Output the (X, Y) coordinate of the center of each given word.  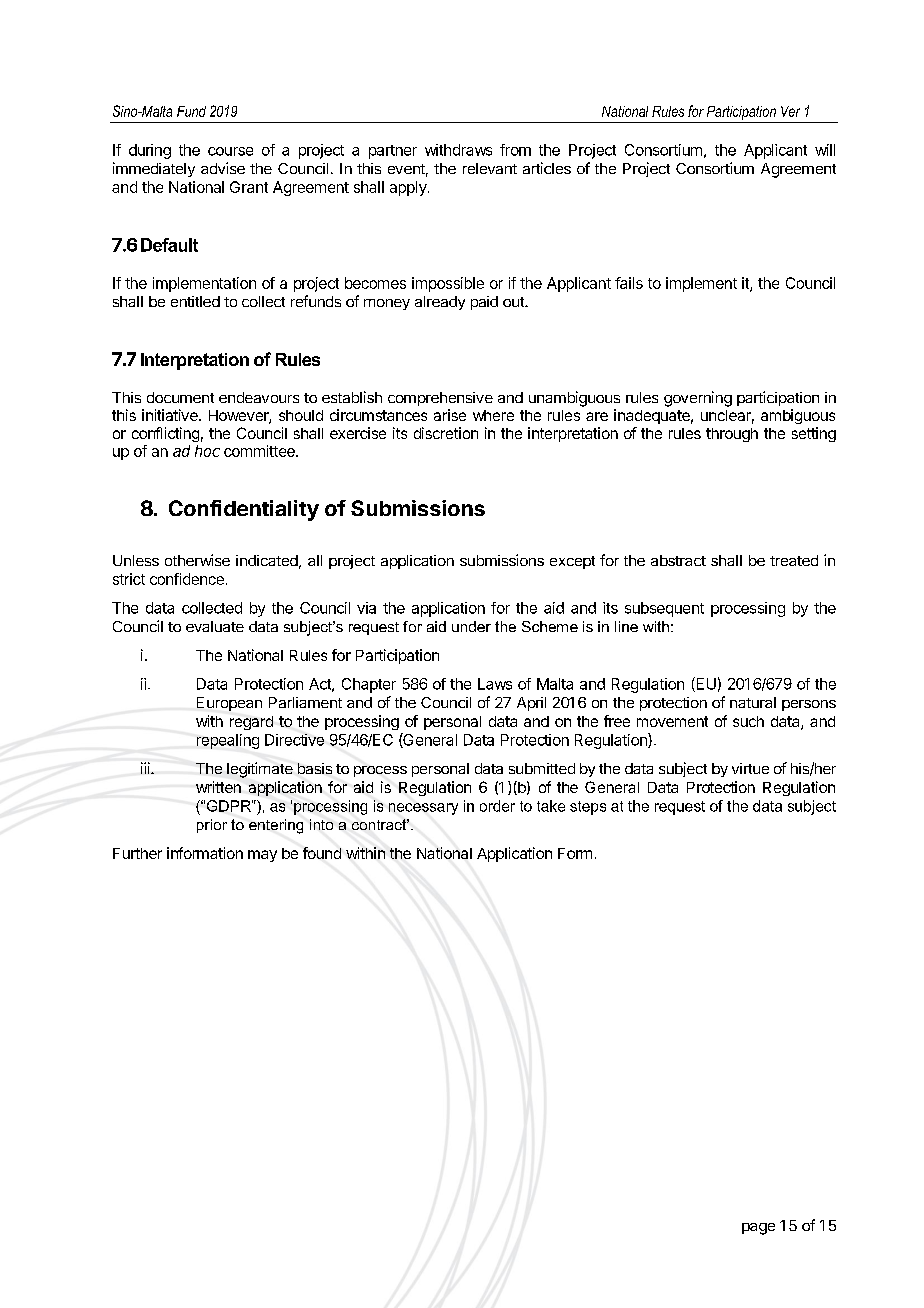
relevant (490, 168)
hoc (207, 451)
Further (137, 853)
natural (753, 702)
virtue (750, 768)
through (732, 435)
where (493, 415)
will (825, 150)
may (262, 856)
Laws (495, 684)
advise (223, 168)
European (229, 704)
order (497, 806)
